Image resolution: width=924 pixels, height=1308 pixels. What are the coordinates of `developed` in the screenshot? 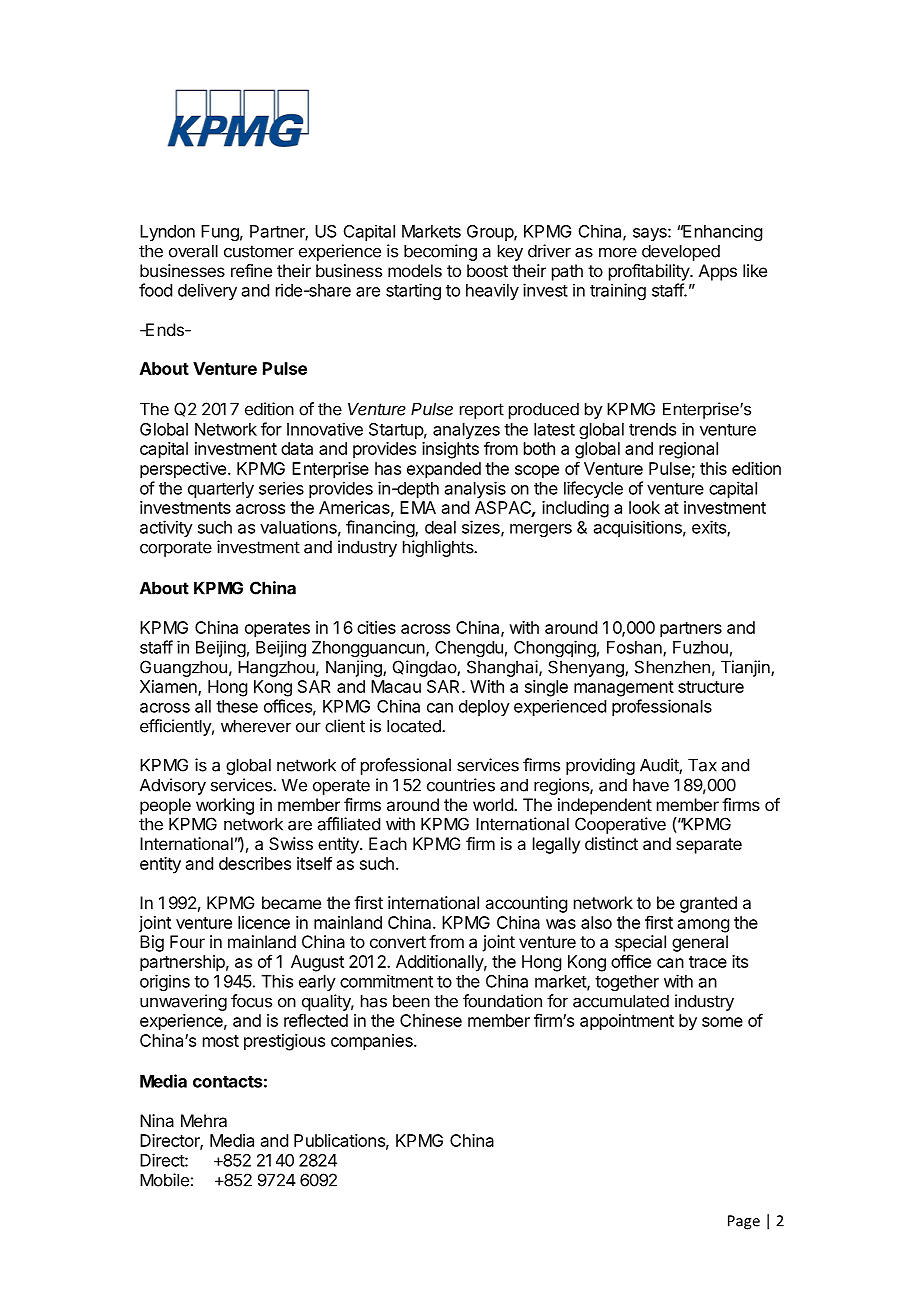 It's located at (681, 252).
